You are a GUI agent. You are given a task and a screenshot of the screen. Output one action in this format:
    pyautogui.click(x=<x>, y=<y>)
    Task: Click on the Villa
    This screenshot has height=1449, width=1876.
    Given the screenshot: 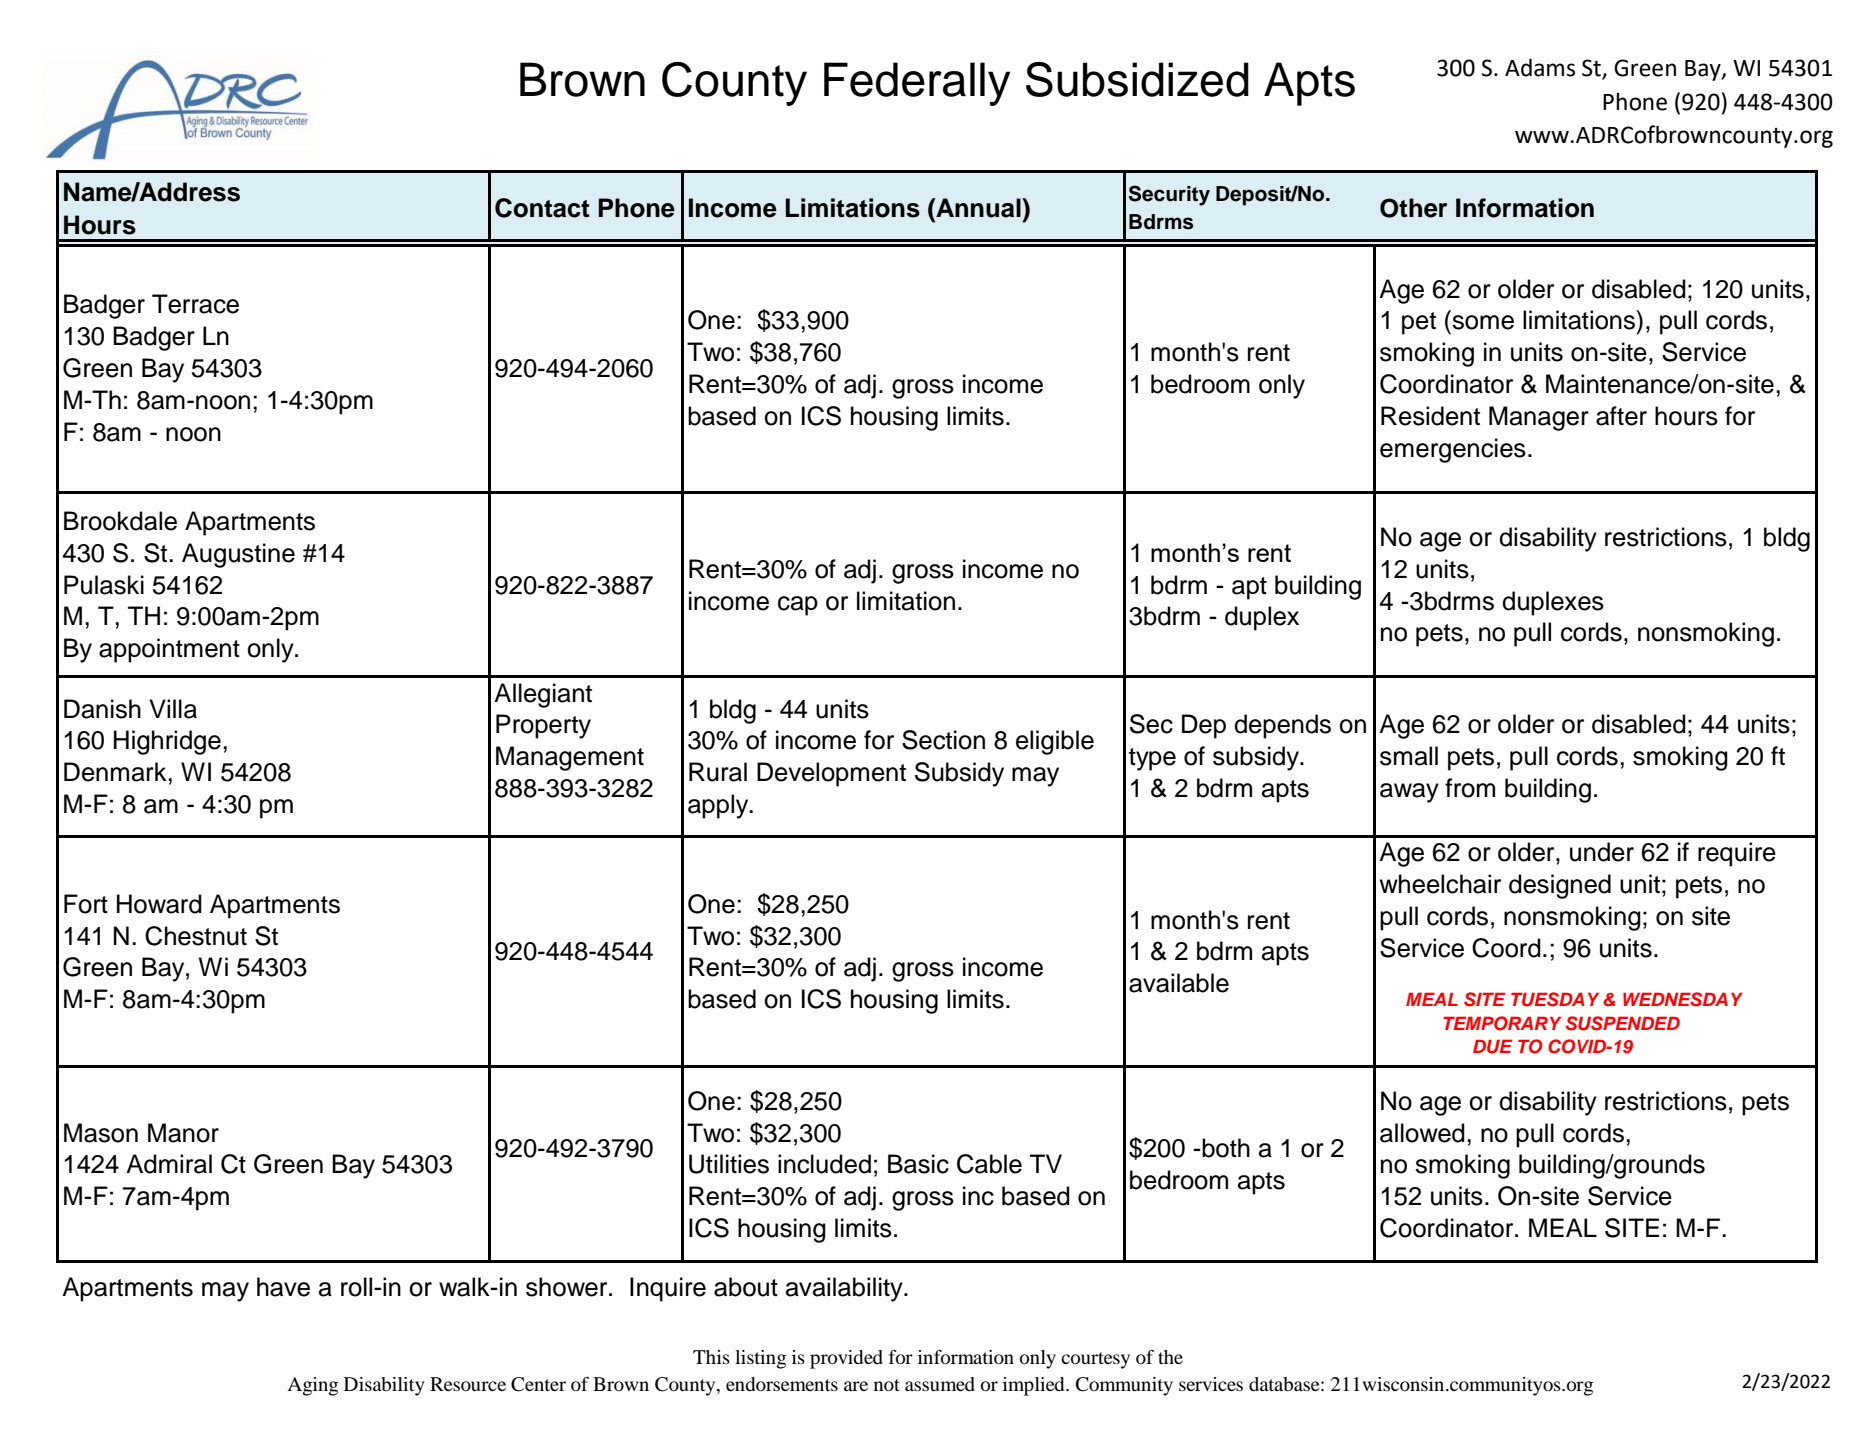 What is the action you would take?
    pyautogui.click(x=173, y=709)
